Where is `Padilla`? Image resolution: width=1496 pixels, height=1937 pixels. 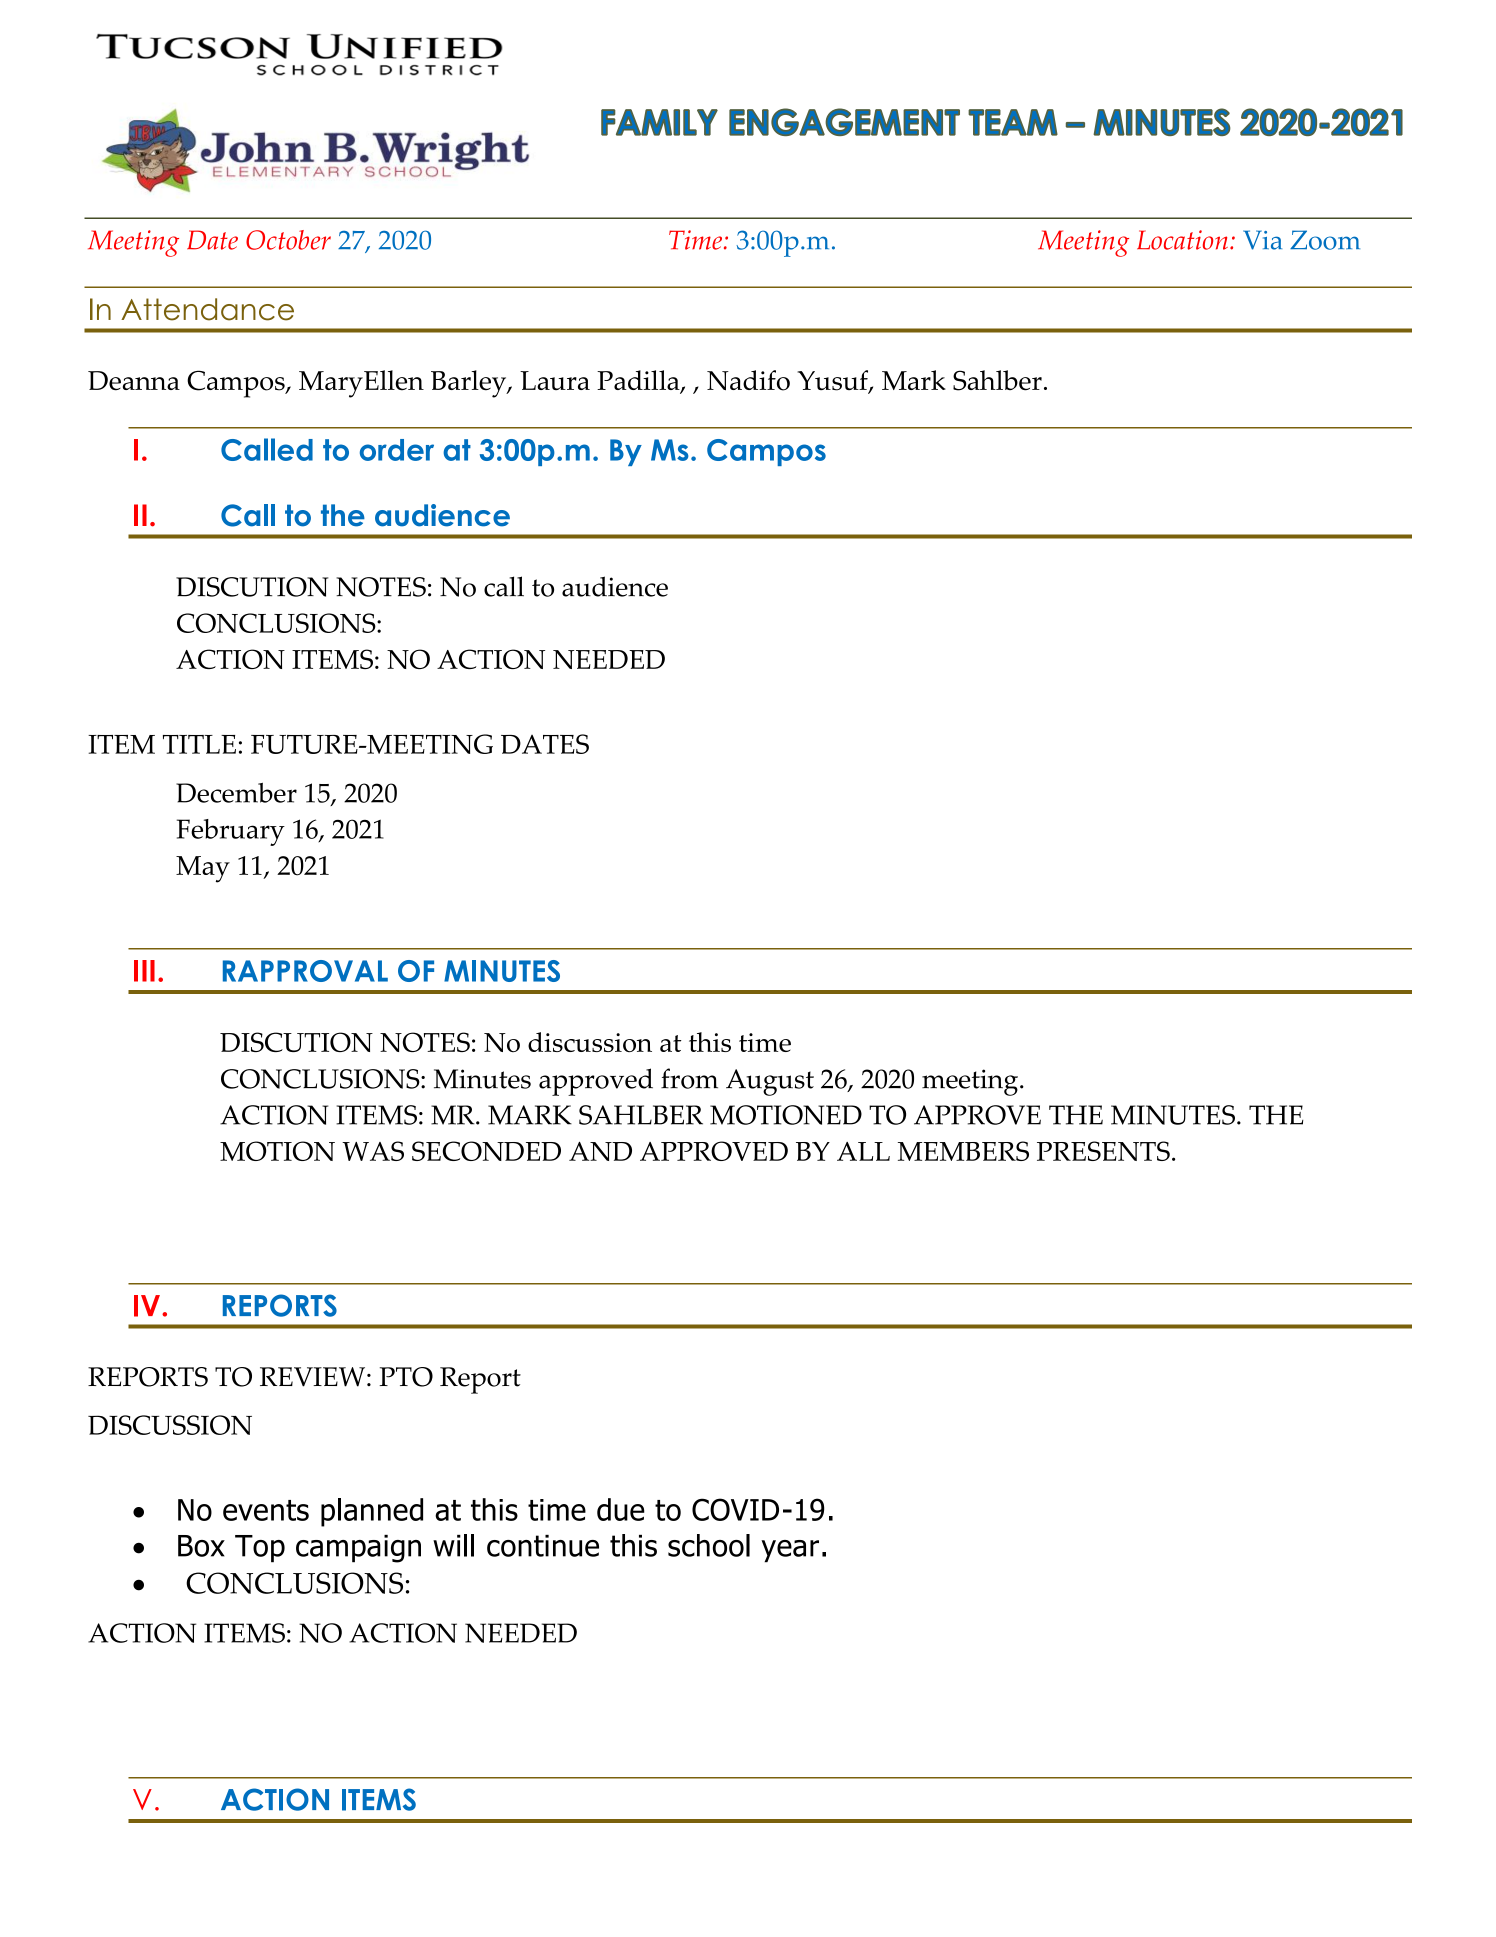
Padilla is located at coordinates (639, 381).
